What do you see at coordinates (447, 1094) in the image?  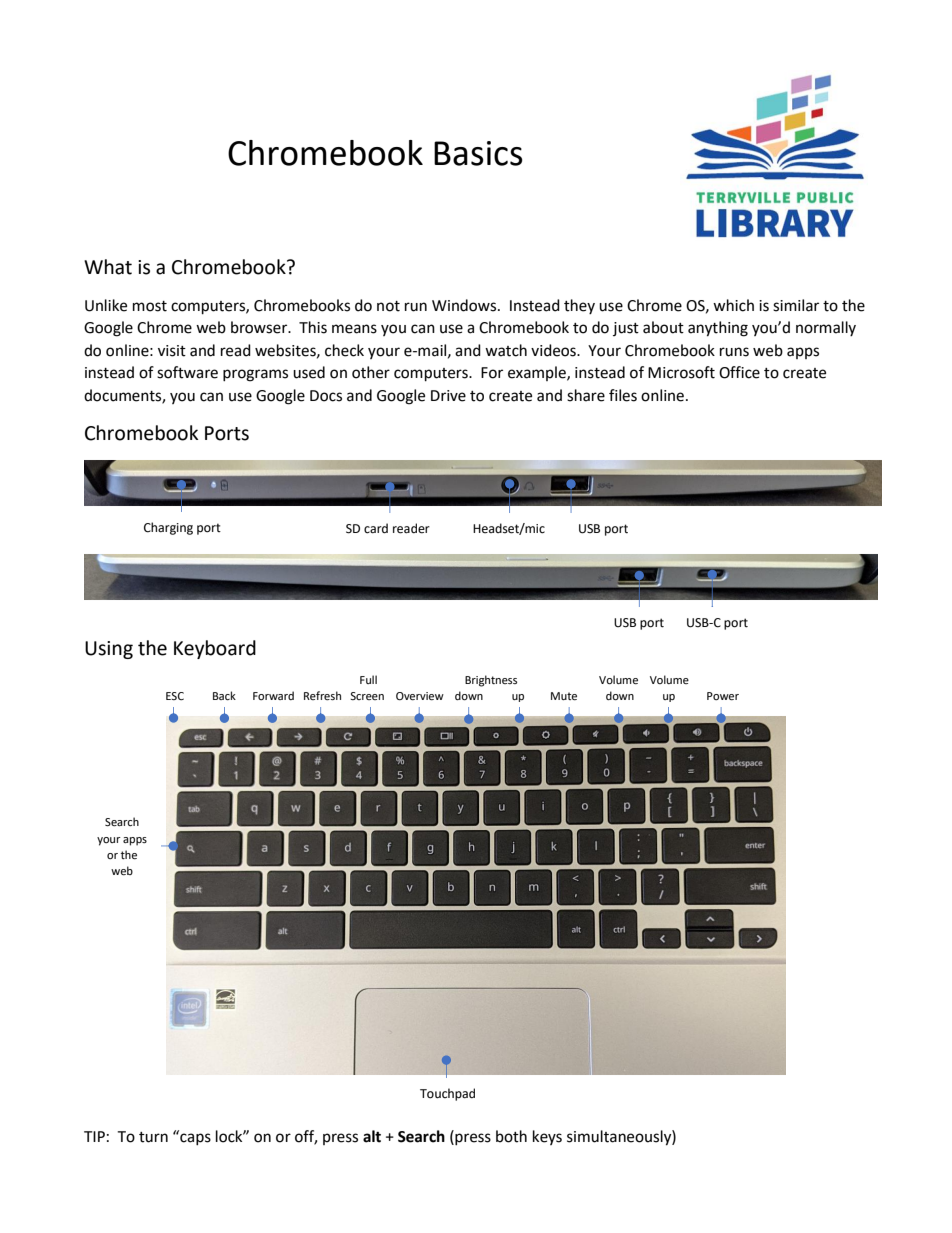 I see `Touchpad` at bounding box center [447, 1094].
